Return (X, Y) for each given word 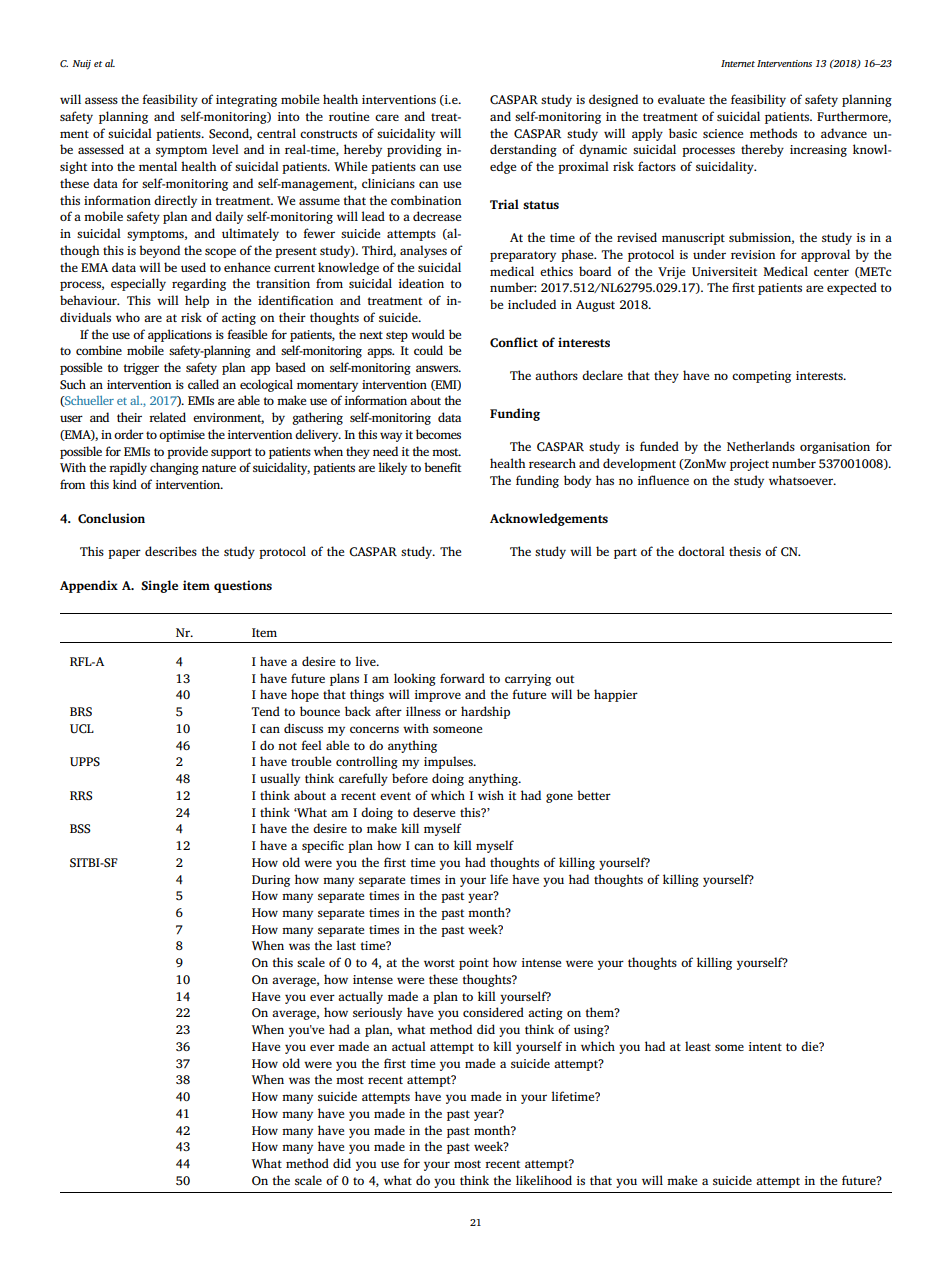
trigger (141, 369)
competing (761, 377)
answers (438, 368)
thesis (745, 551)
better (594, 795)
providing (414, 150)
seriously (377, 1013)
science (723, 133)
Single (159, 586)
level (225, 149)
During (271, 881)
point (474, 964)
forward (462, 678)
